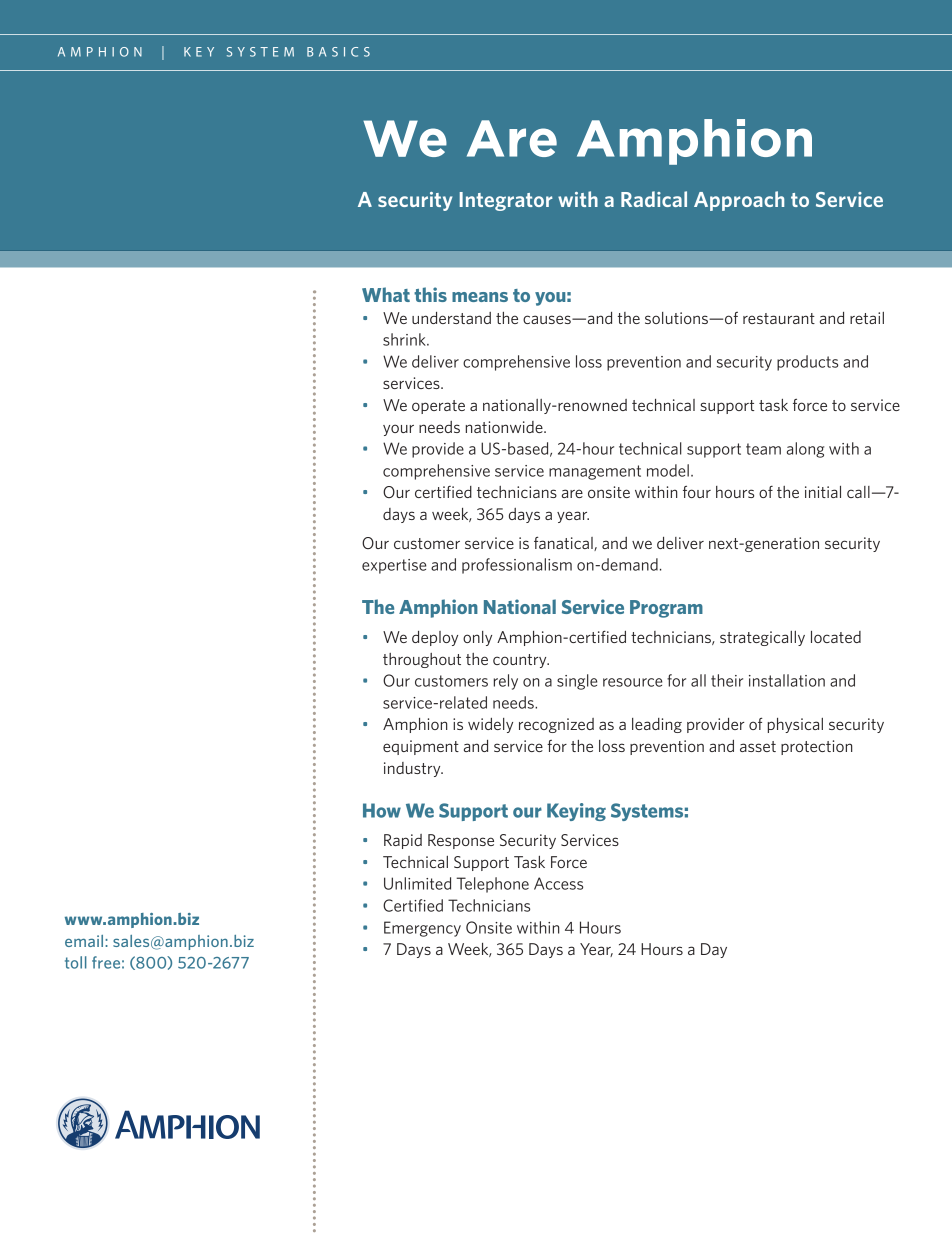 The width and height of the image is (952, 1233). I want to click on toll, so click(76, 962).
